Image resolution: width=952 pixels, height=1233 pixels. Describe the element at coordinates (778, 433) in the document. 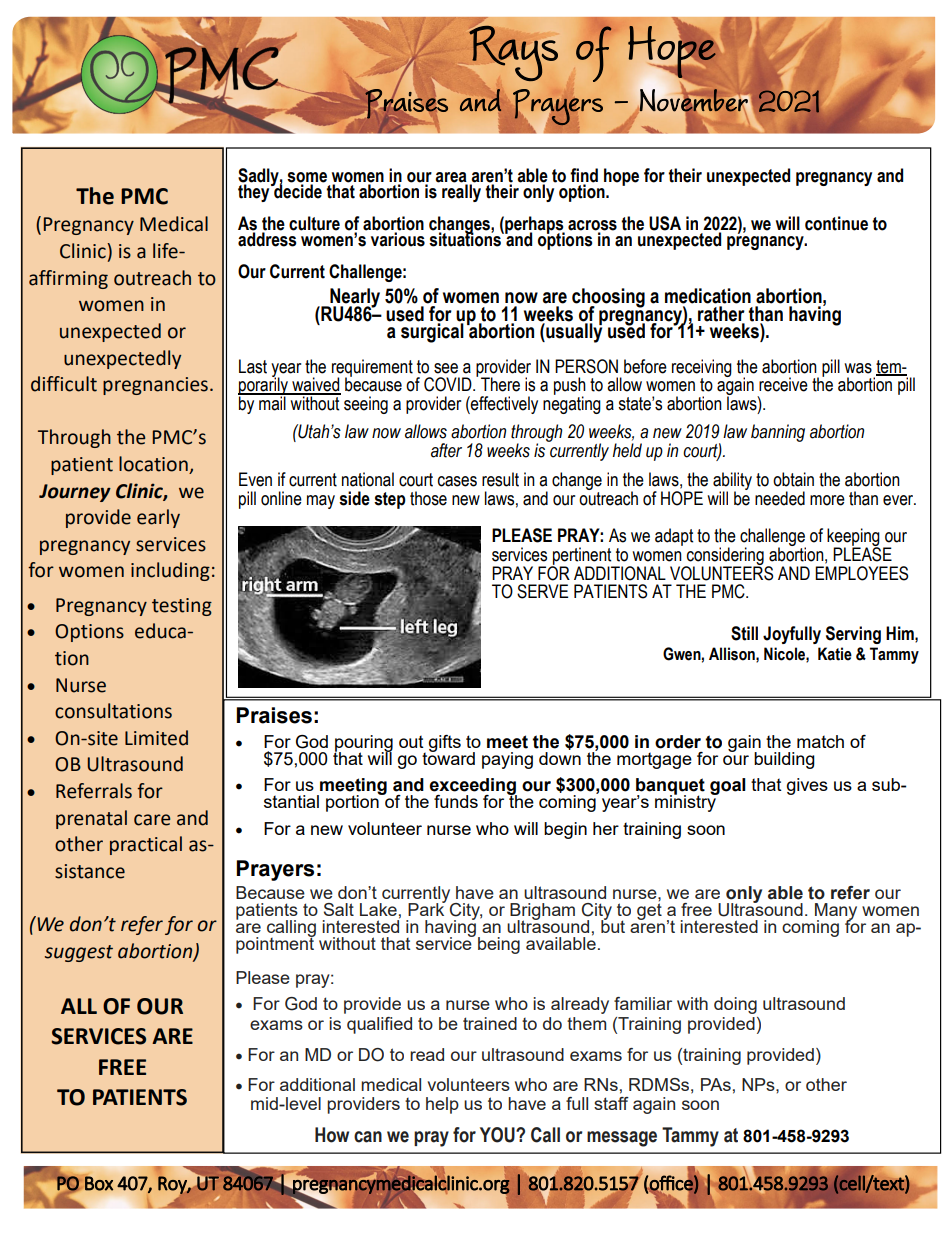

I see `banning` at that location.
